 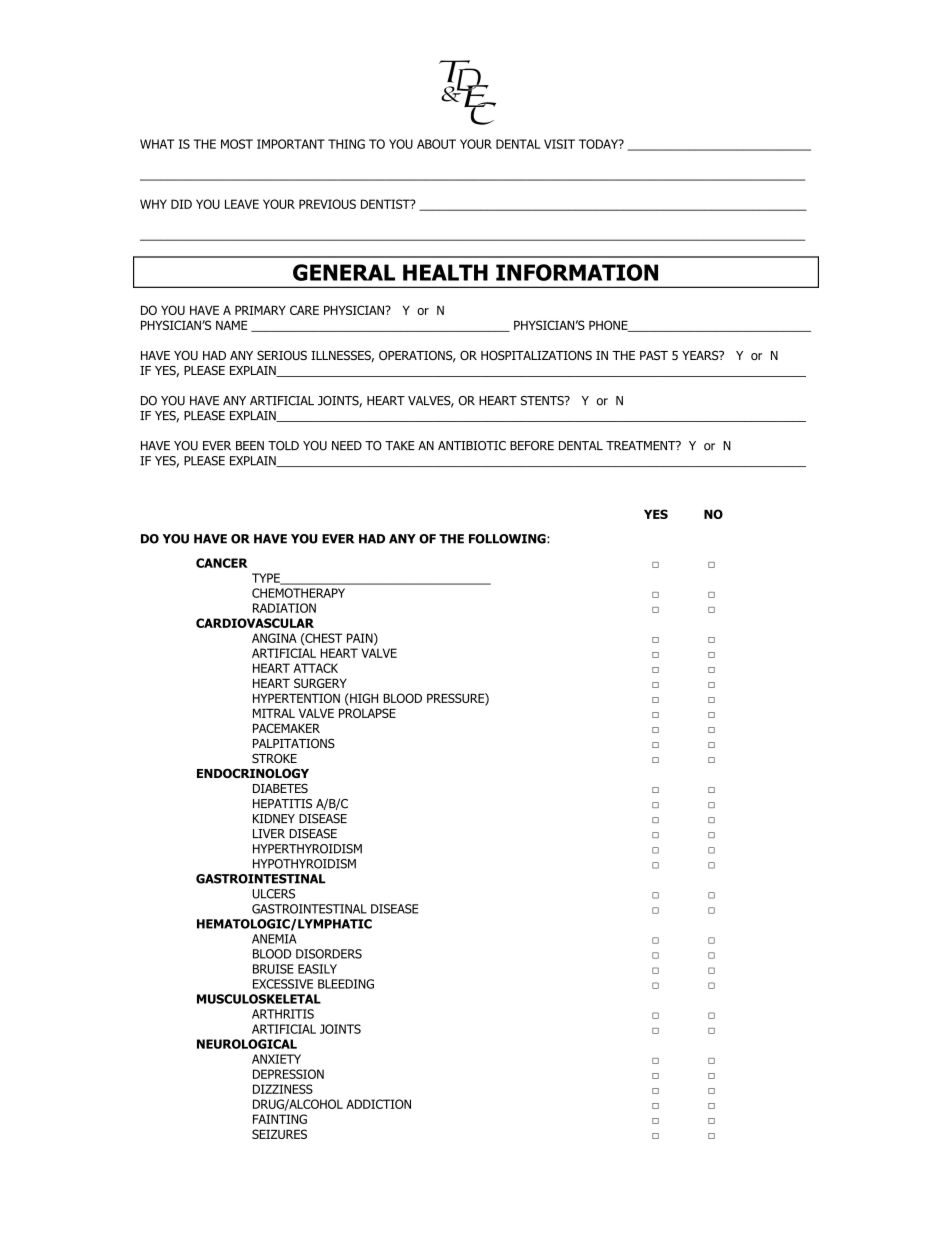 What do you see at coordinates (363, 698) in the screenshot?
I see `HIGH` at bounding box center [363, 698].
